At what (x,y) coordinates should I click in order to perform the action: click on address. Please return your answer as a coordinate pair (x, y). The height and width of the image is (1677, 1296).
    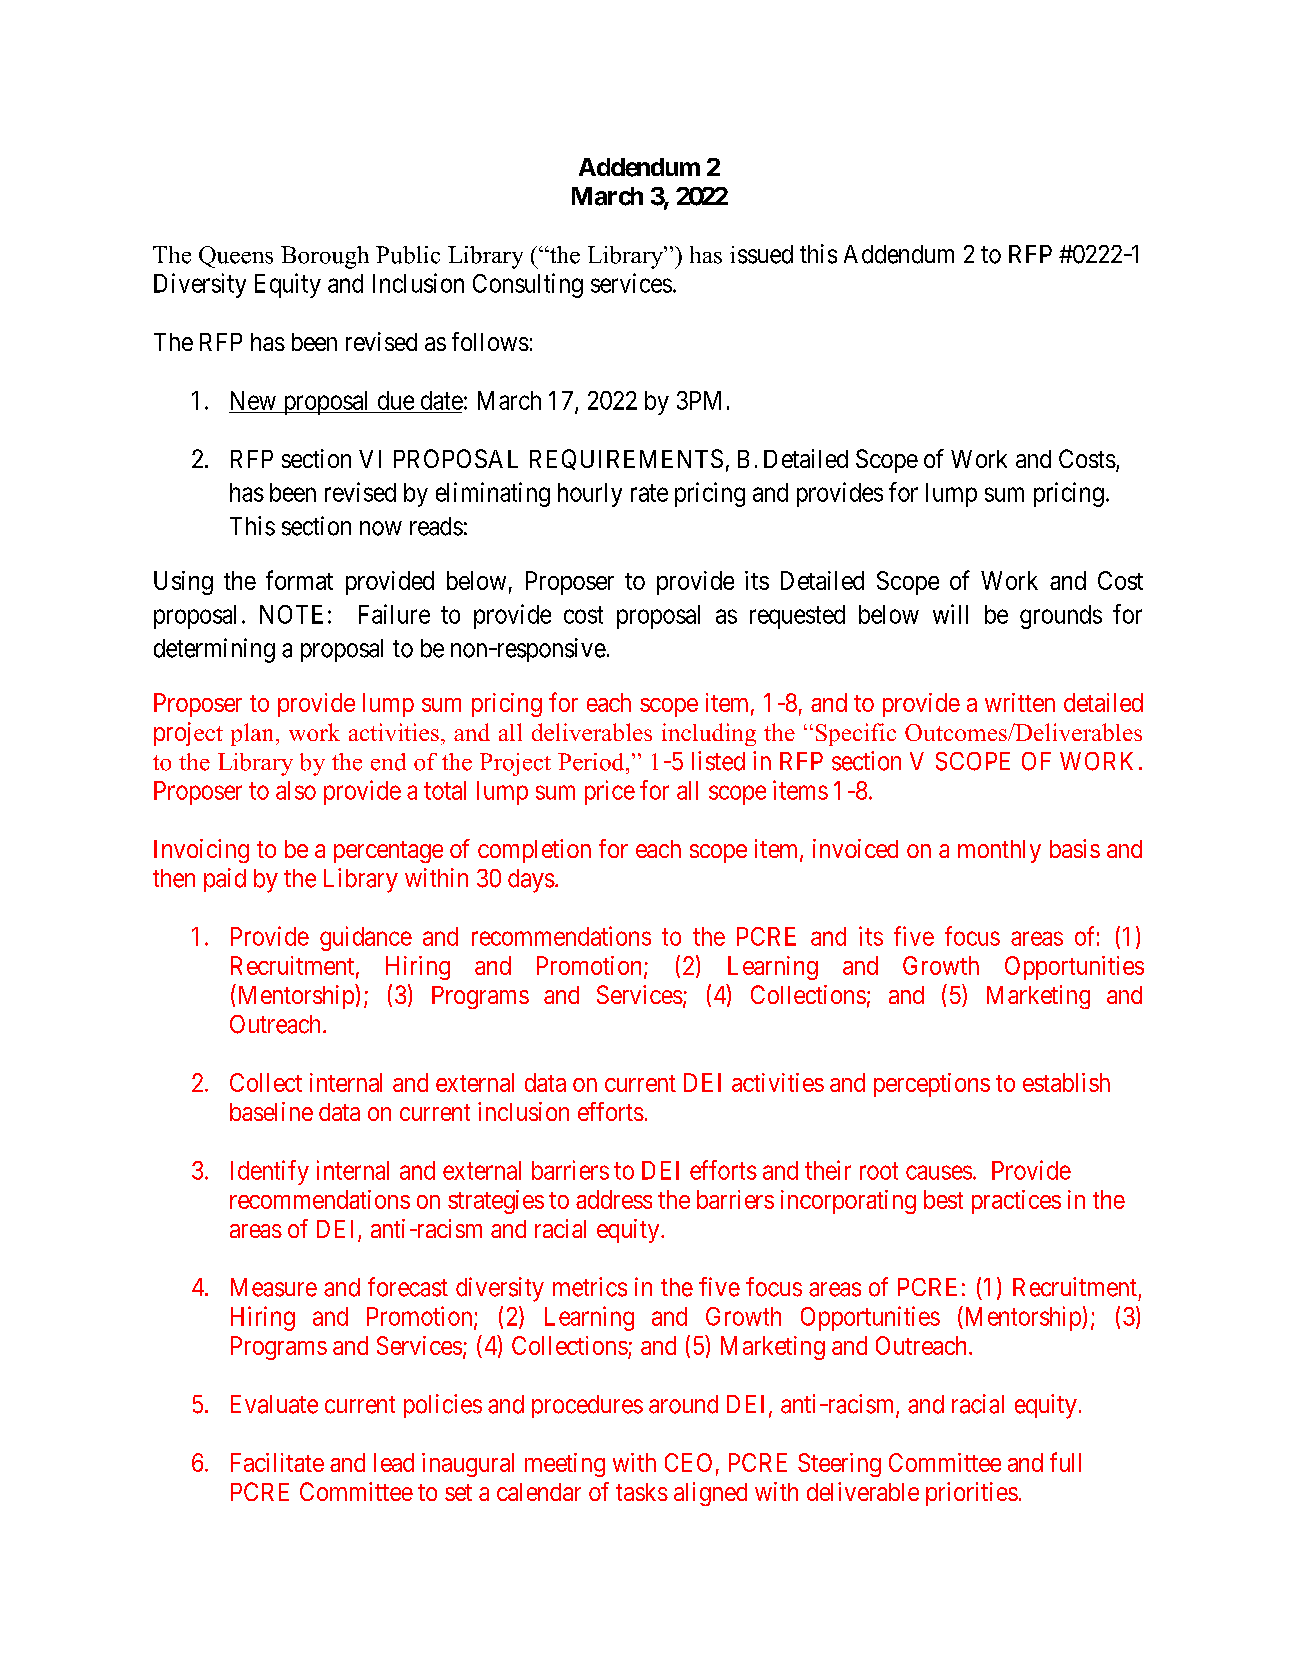
    Looking at the image, I should click on (614, 1199).
